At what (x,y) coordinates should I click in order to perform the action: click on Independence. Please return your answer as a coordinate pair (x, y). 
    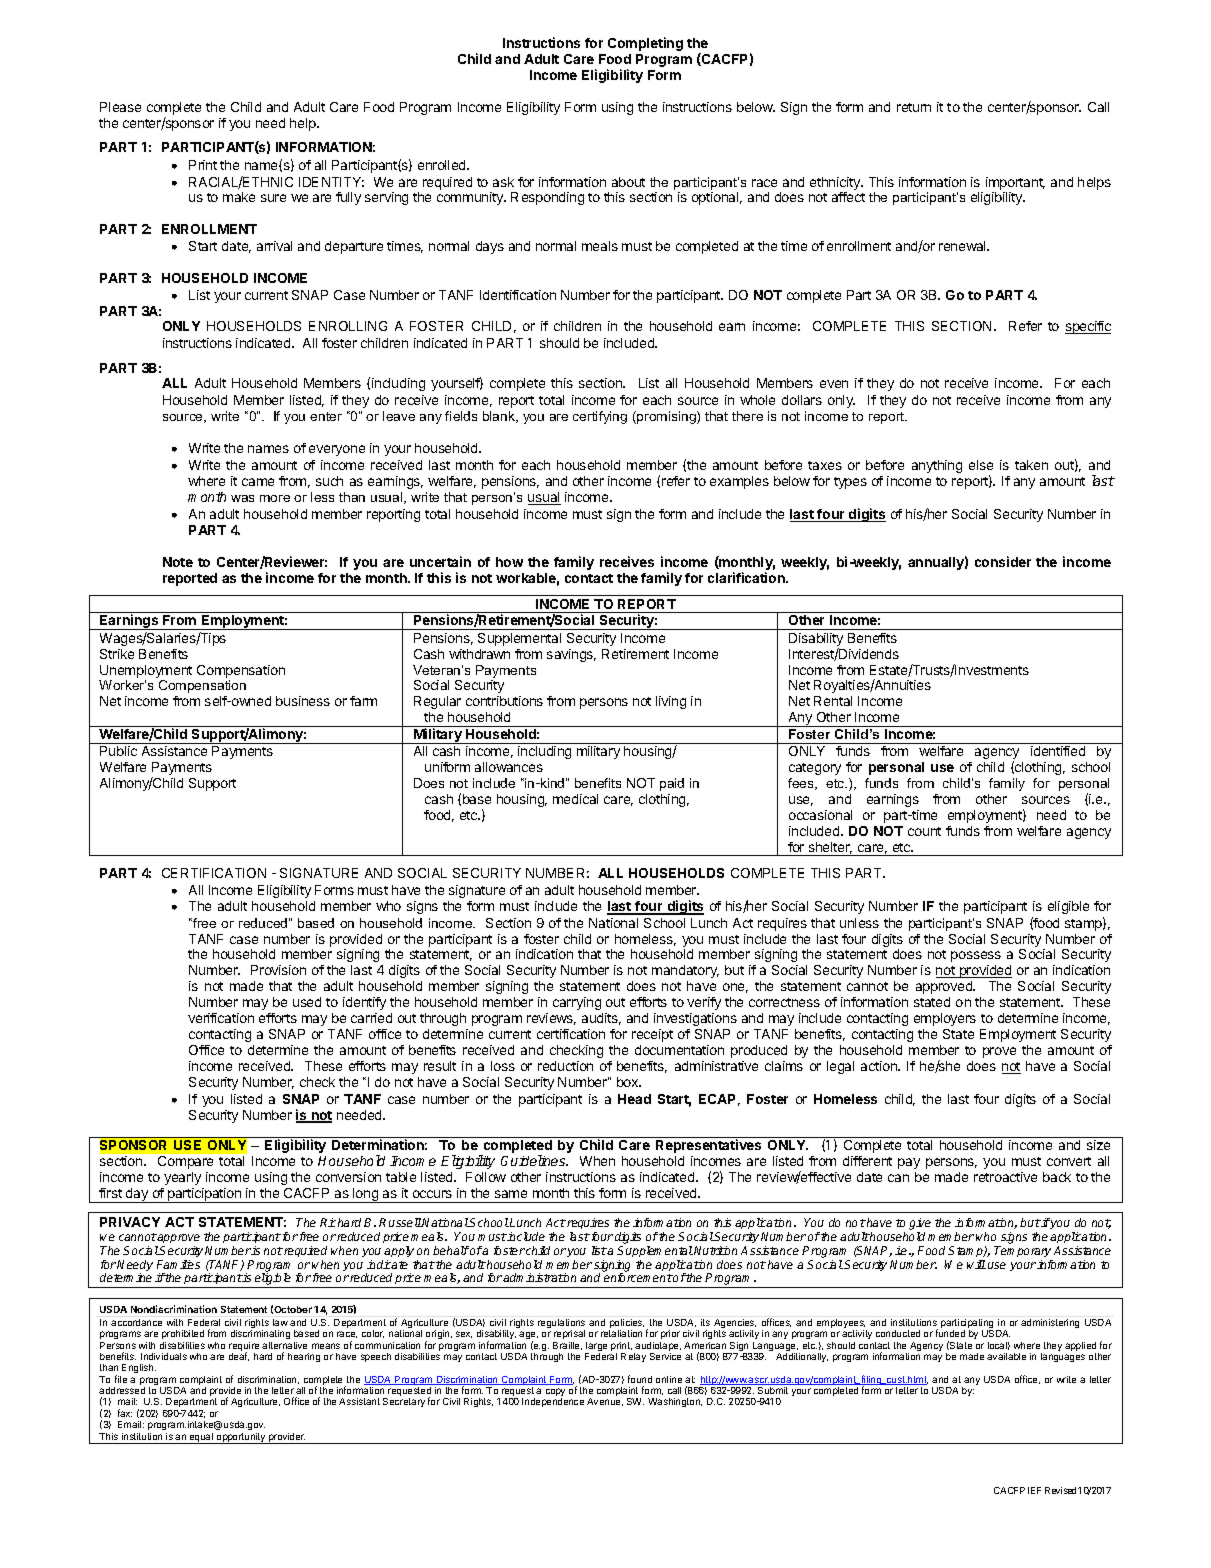
    Looking at the image, I should click on (553, 1402).
